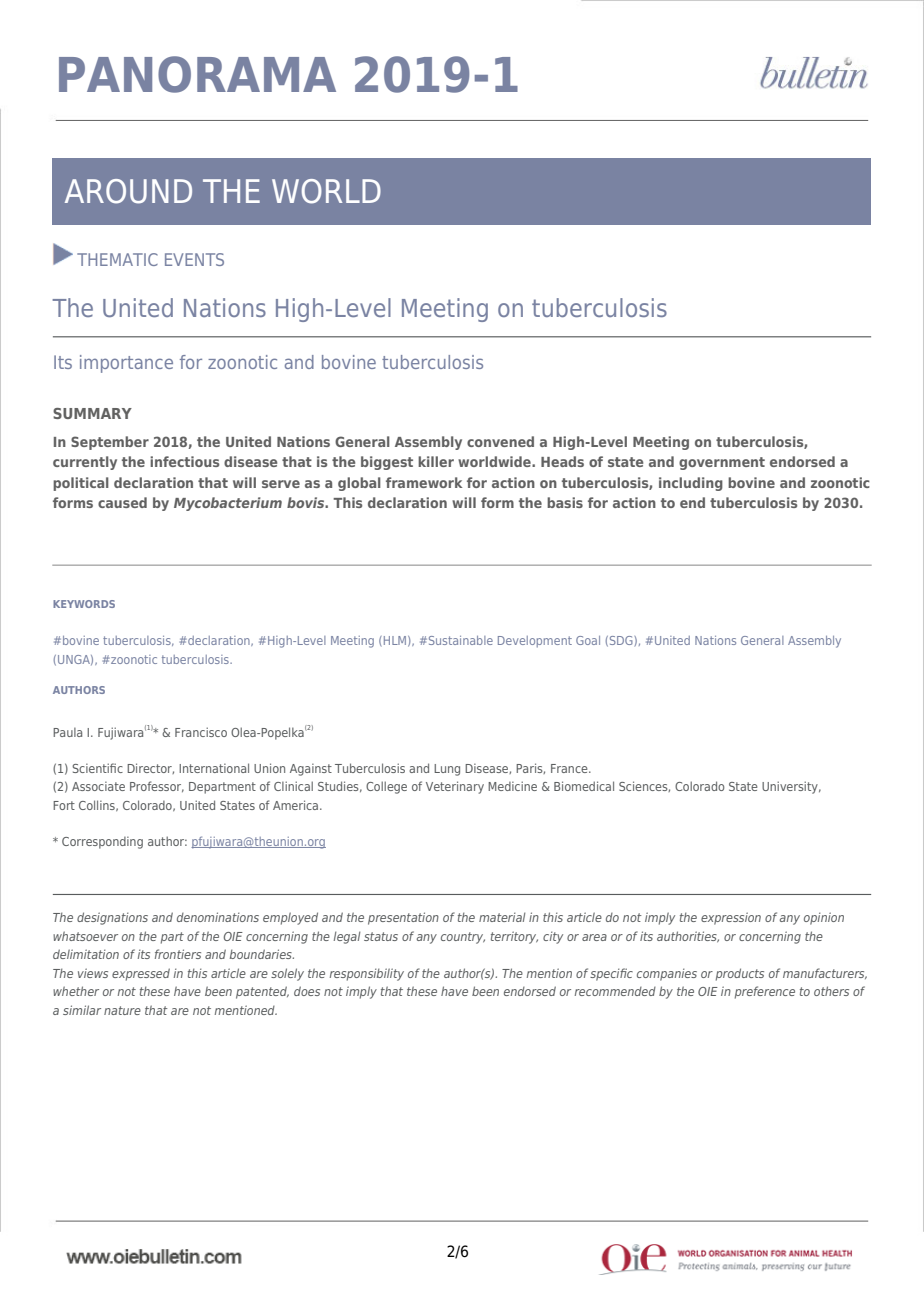 The width and height of the page is (924, 1308). I want to click on caused, so click(122, 502).
